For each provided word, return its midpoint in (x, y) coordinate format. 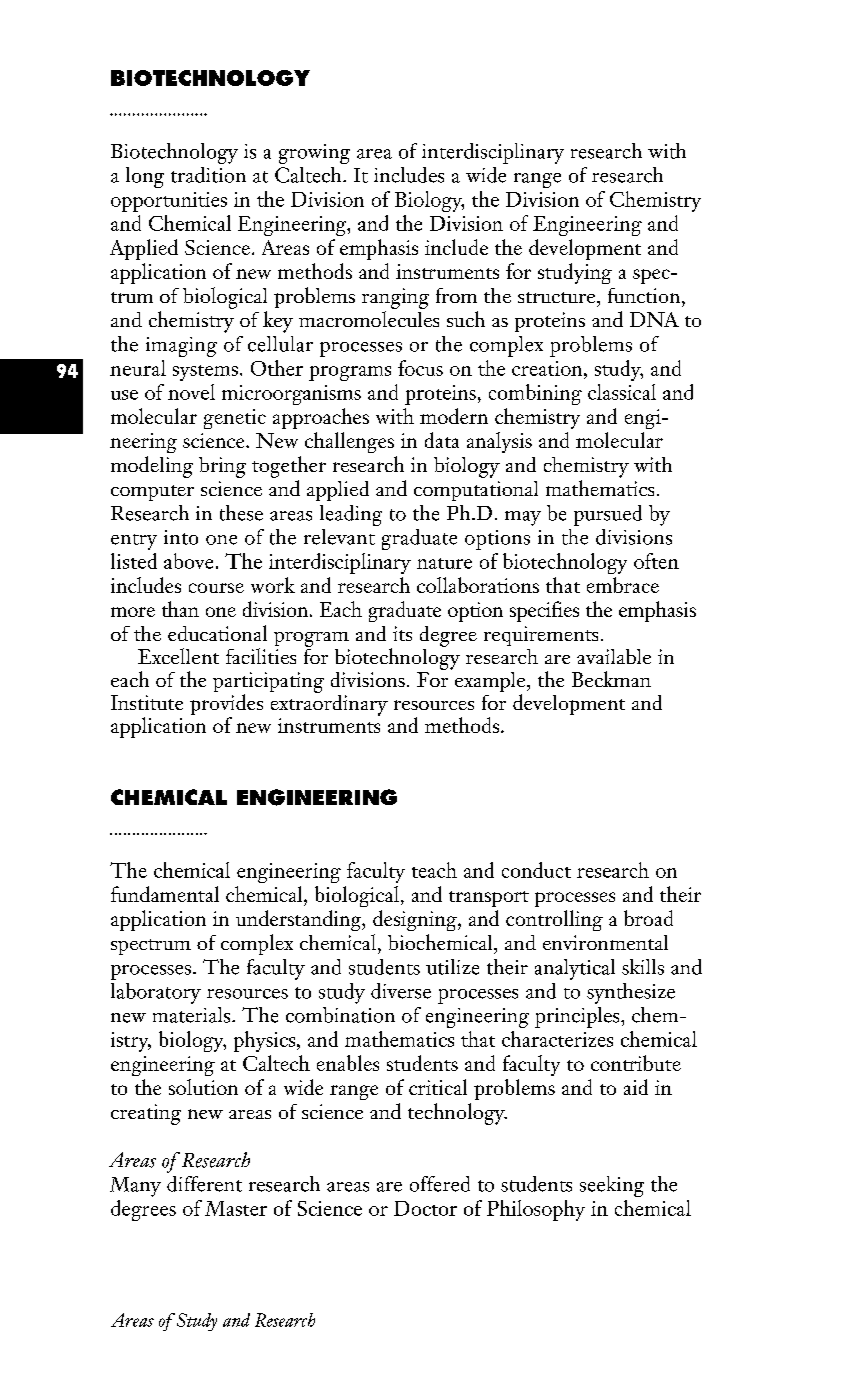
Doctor (425, 1208)
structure (558, 297)
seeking (612, 1186)
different (204, 1184)
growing (314, 154)
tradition (208, 175)
